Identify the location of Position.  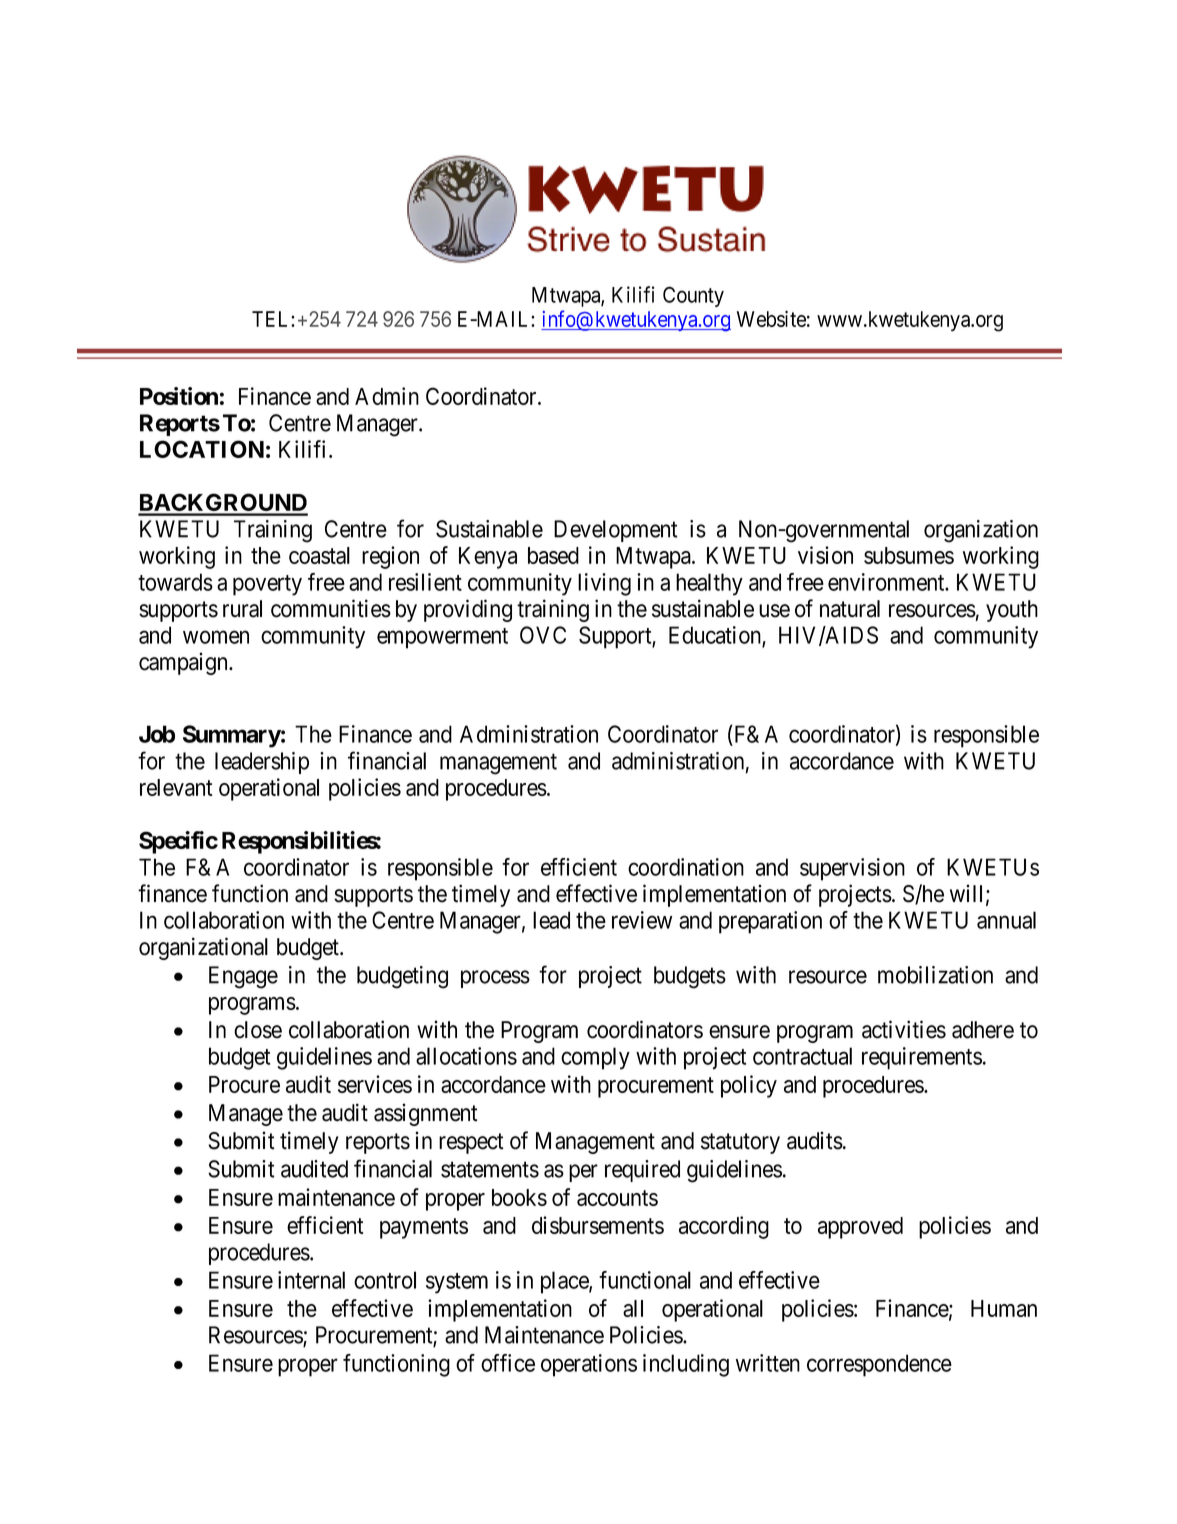
(179, 396).
